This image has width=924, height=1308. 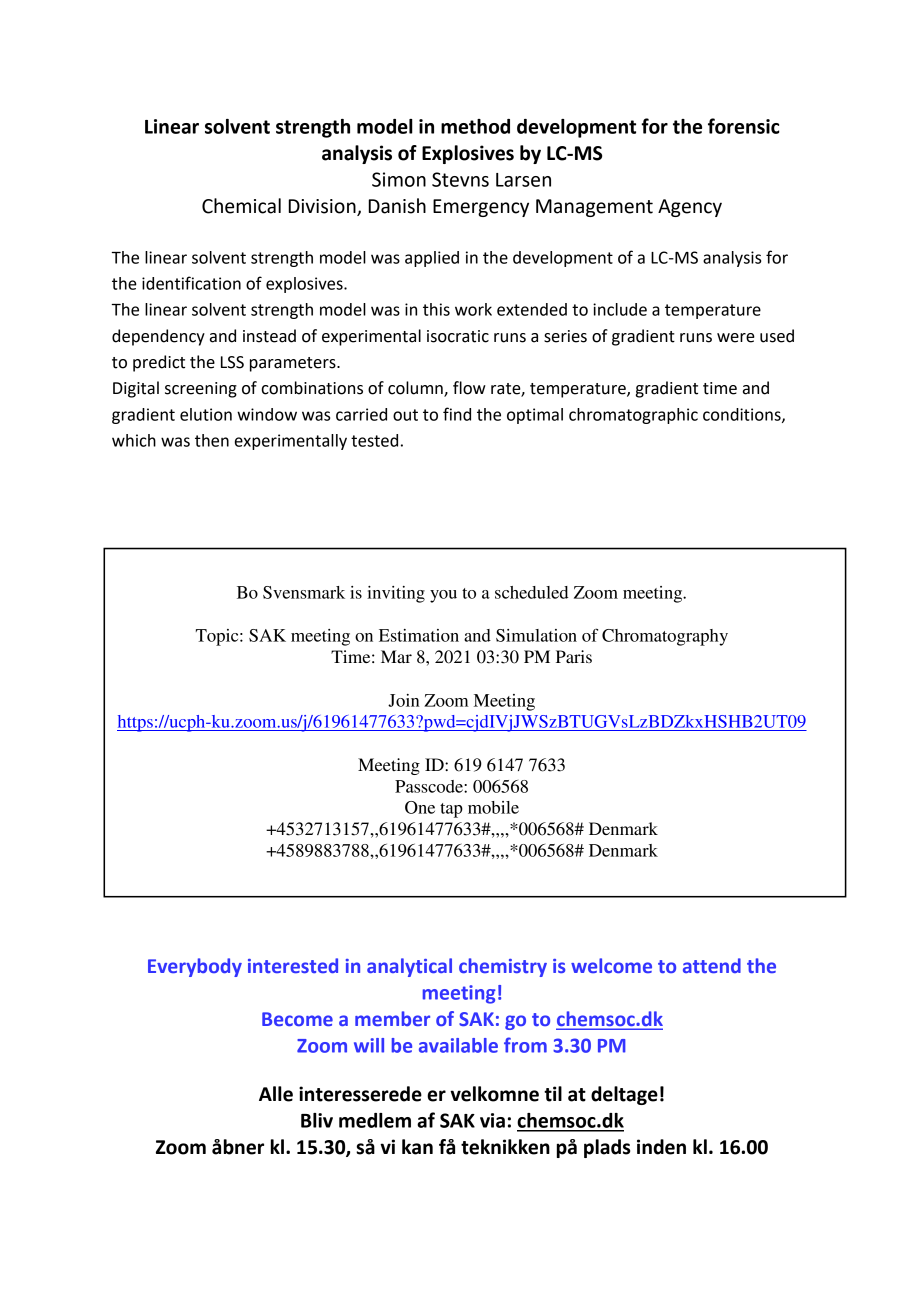 What do you see at coordinates (409, 967) in the image?
I see `analytical` at bounding box center [409, 967].
